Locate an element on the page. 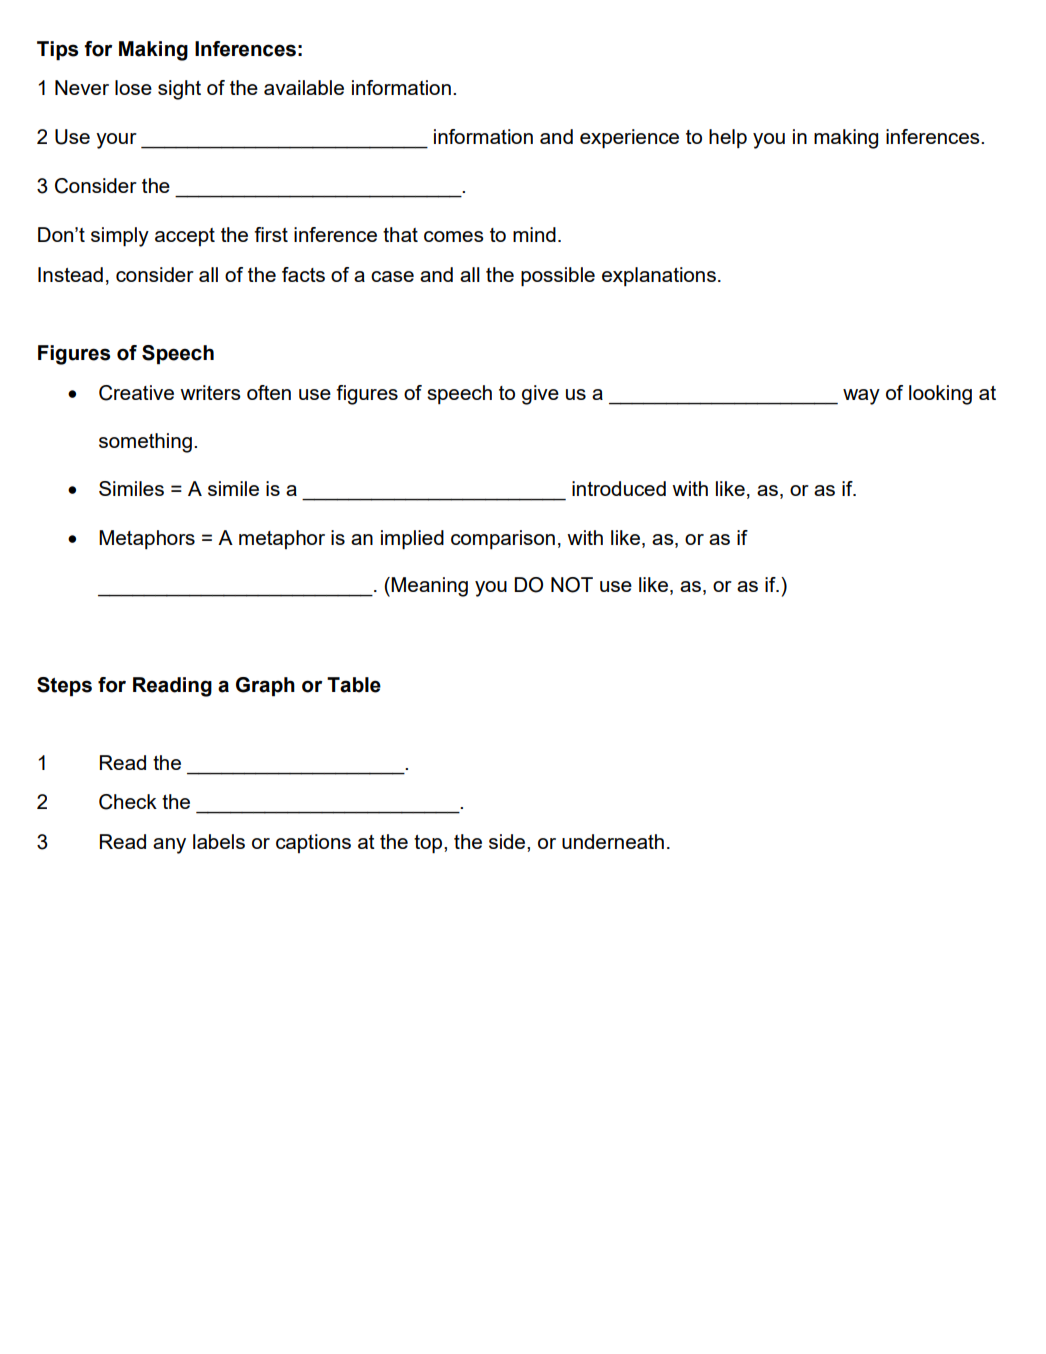  experience is located at coordinates (629, 139).
